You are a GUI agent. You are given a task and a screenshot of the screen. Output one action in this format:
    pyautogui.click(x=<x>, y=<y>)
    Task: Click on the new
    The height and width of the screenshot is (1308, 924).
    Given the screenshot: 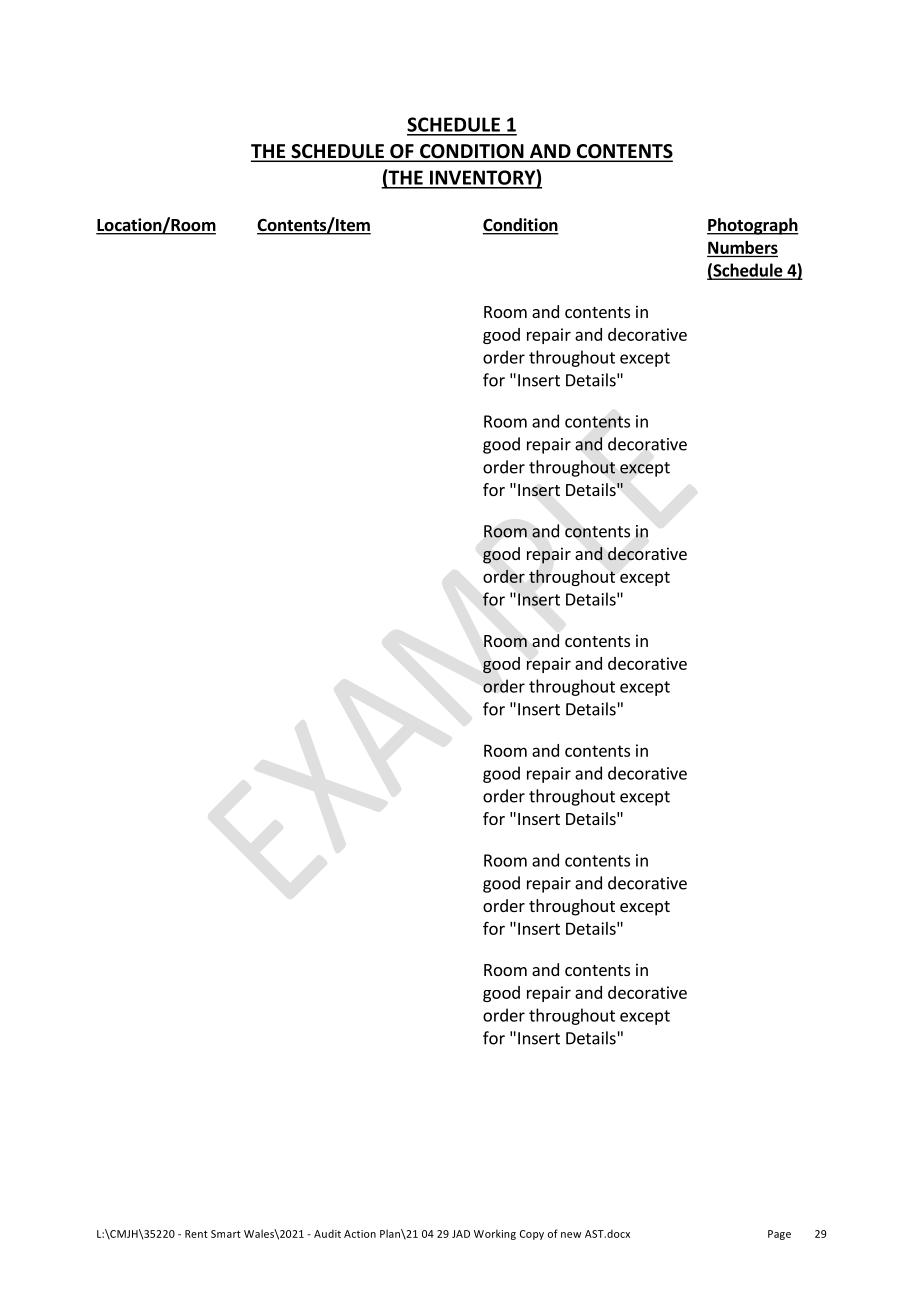 What is the action you would take?
    pyautogui.click(x=571, y=1235)
